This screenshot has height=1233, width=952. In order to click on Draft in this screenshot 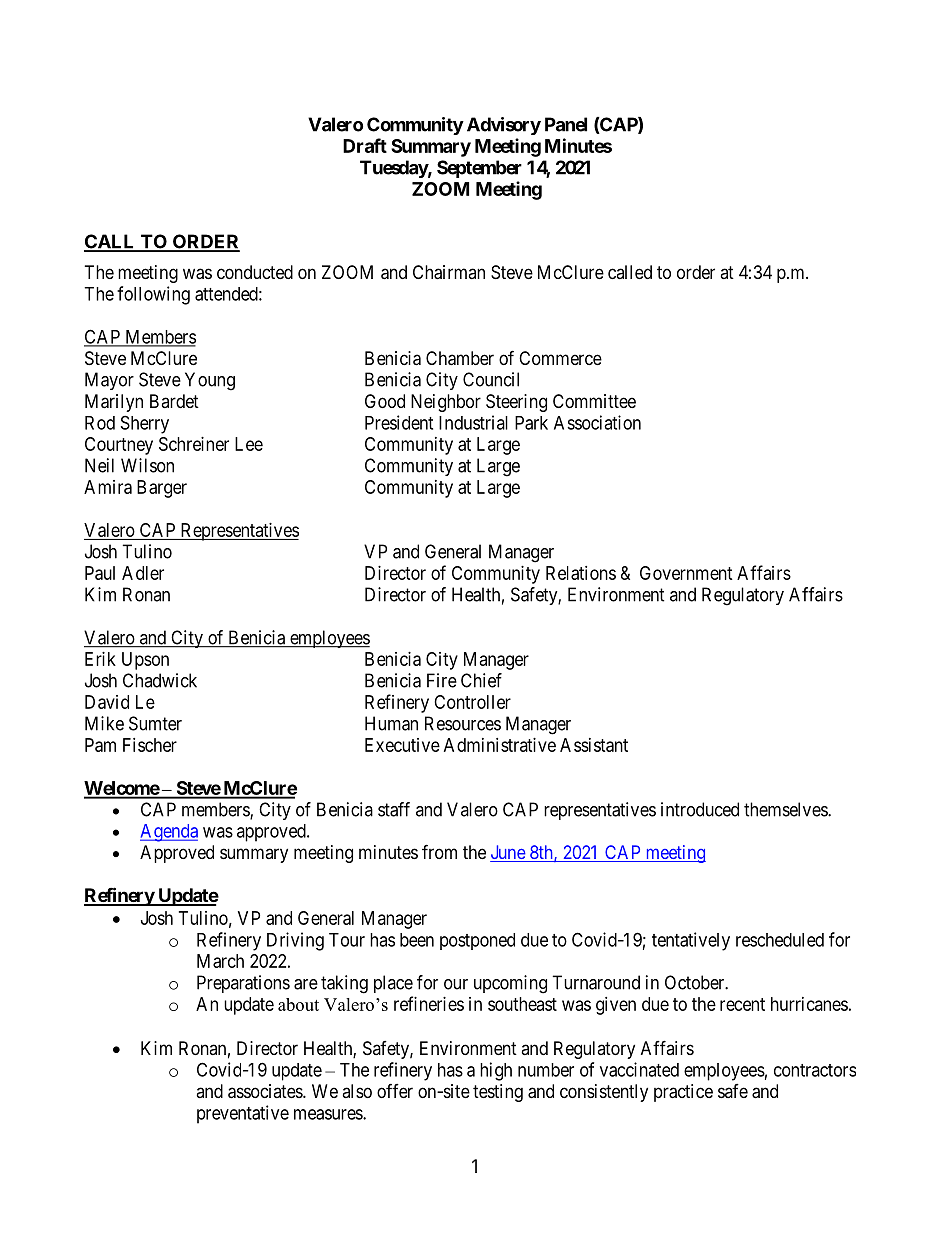, I will do `click(365, 145)`.
